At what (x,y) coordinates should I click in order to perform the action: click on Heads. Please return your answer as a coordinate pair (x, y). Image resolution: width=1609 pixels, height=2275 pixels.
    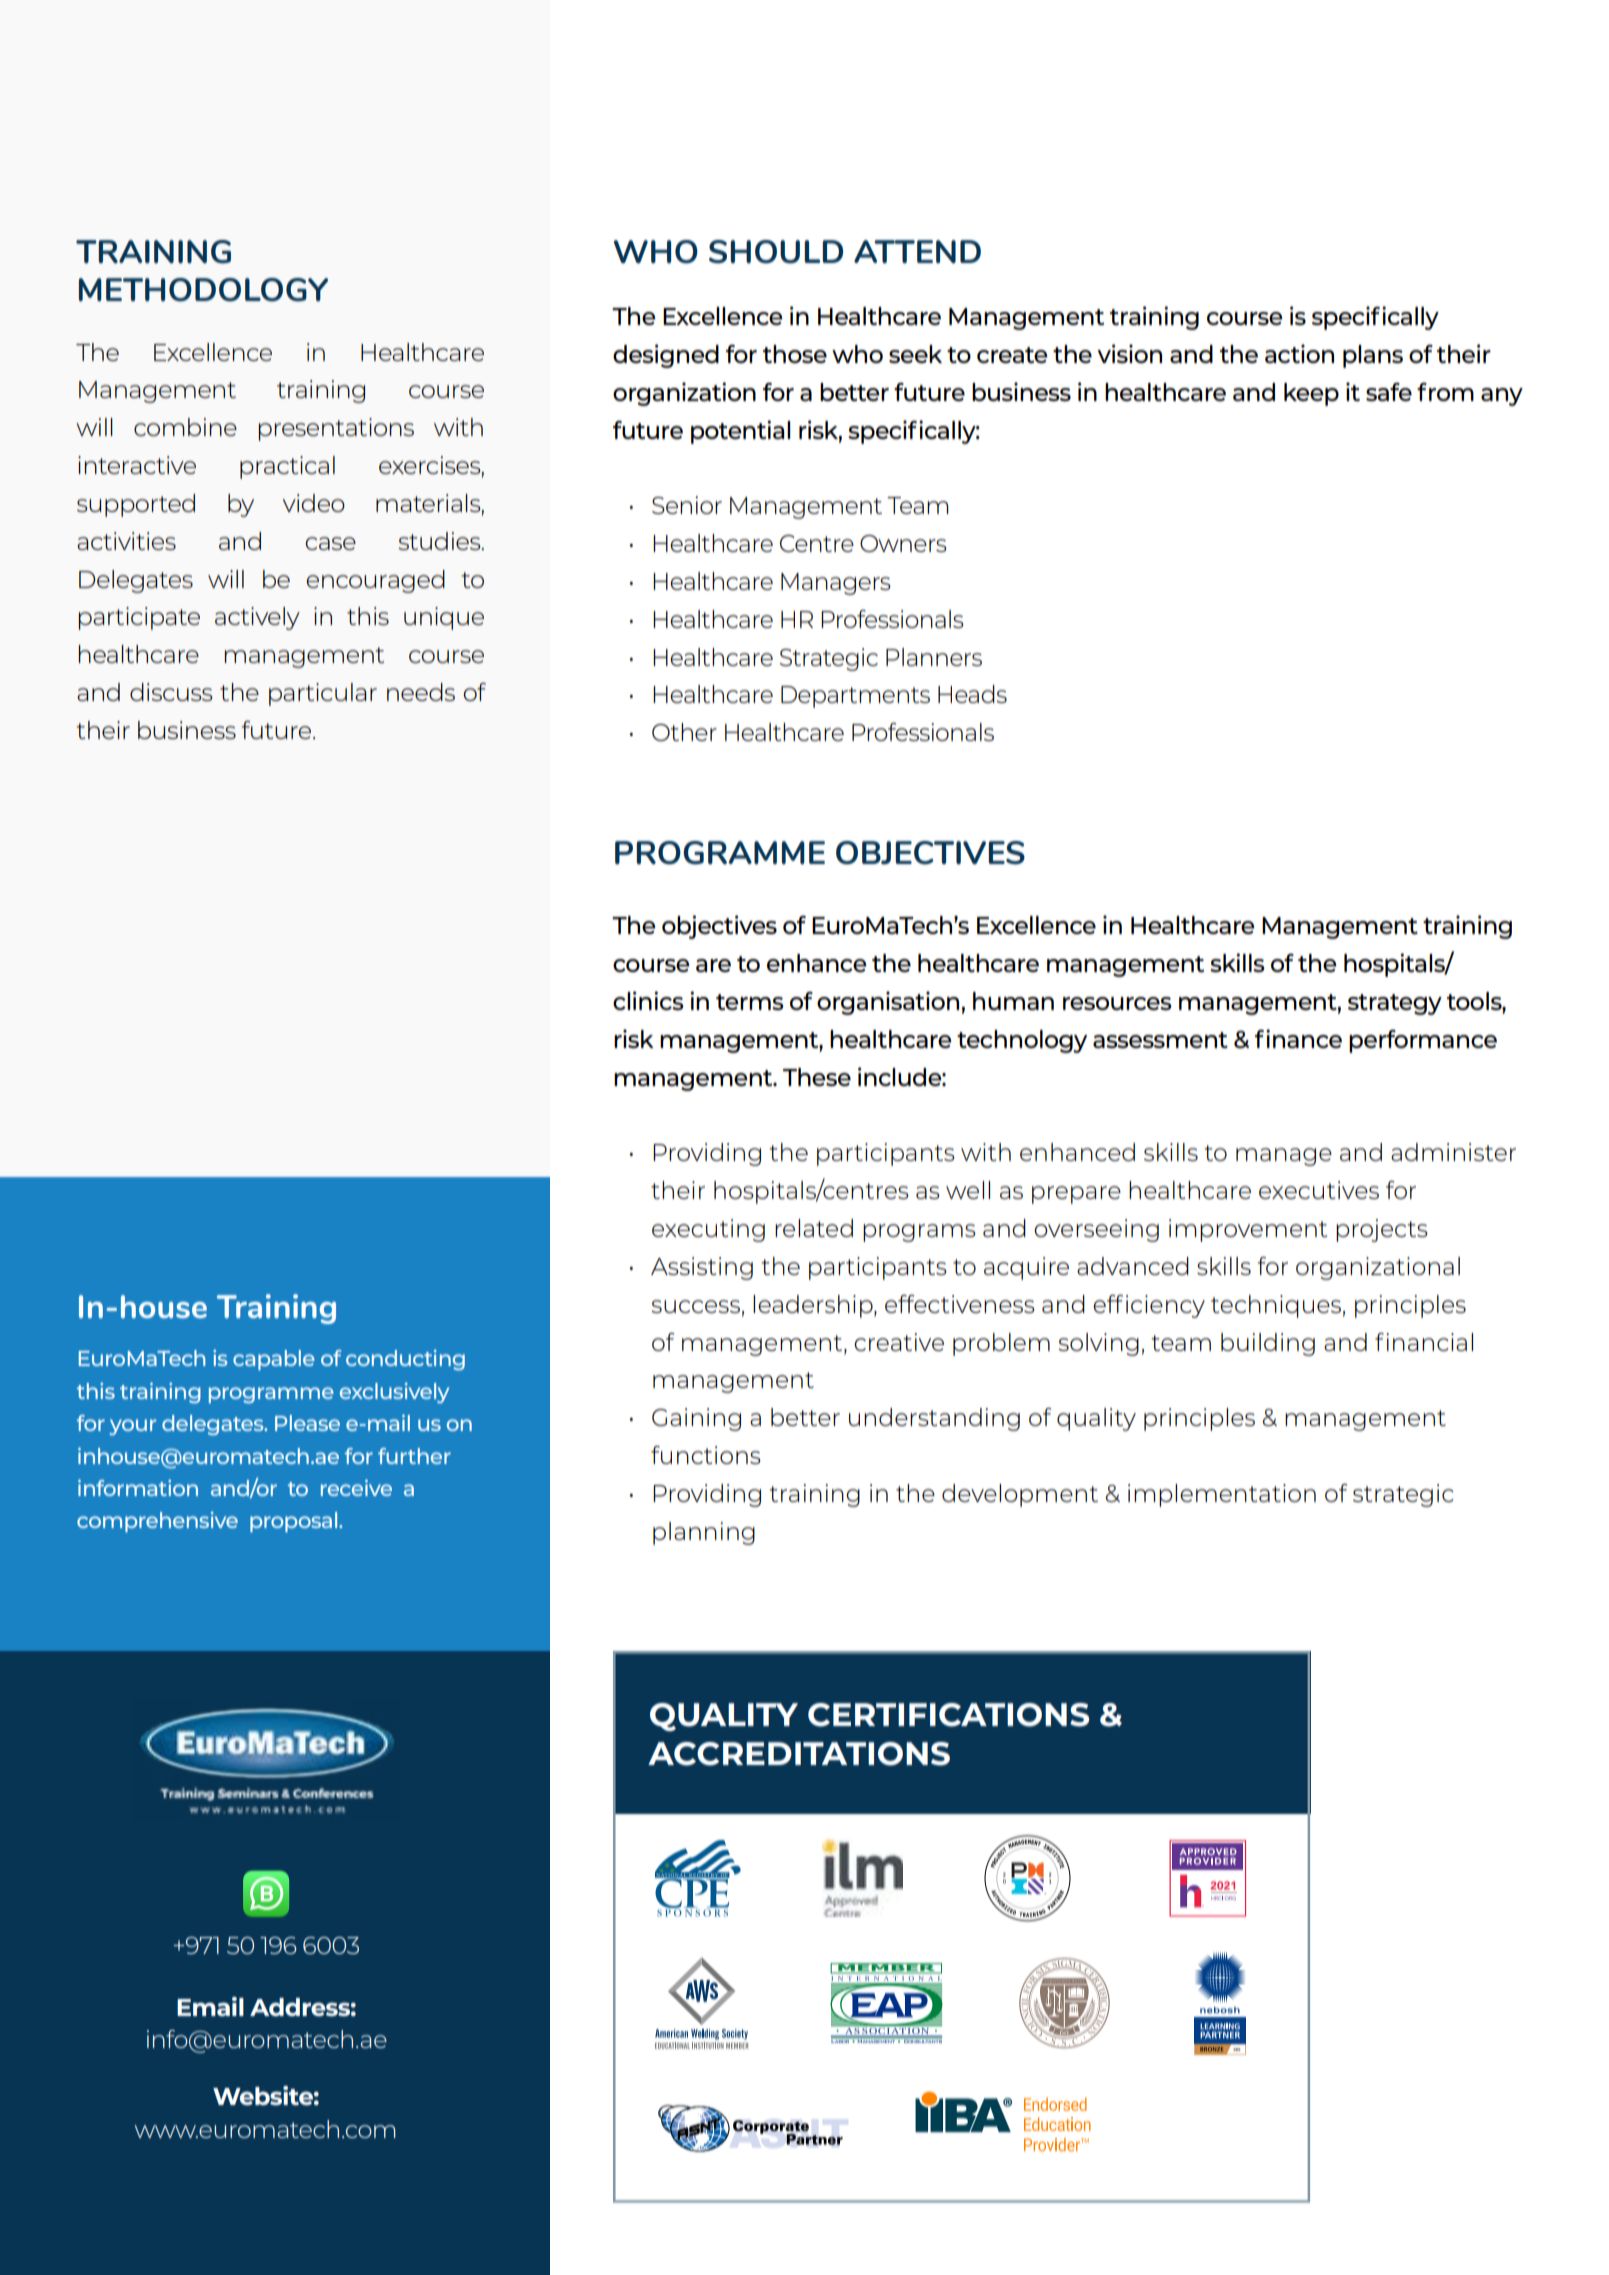
    Looking at the image, I should click on (972, 694).
